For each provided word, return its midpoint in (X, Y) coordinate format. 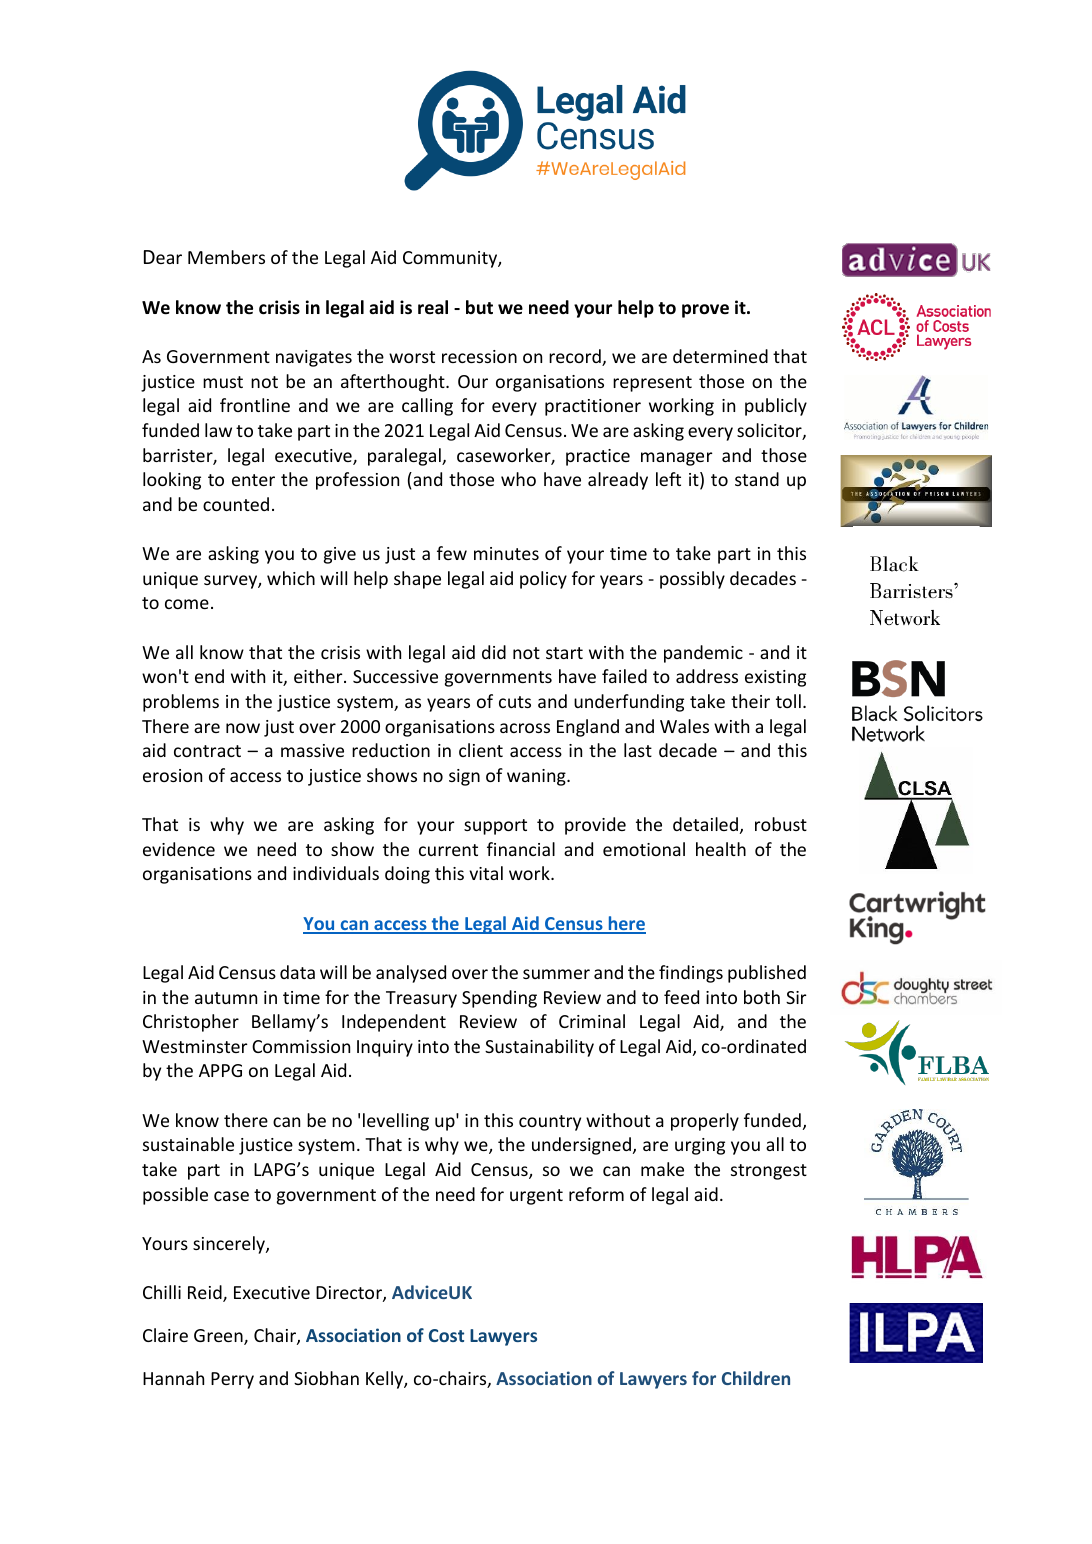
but (479, 307)
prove (705, 311)
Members (226, 257)
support (495, 827)
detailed (705, 824)
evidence (179, 849)
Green (219, 1337)
